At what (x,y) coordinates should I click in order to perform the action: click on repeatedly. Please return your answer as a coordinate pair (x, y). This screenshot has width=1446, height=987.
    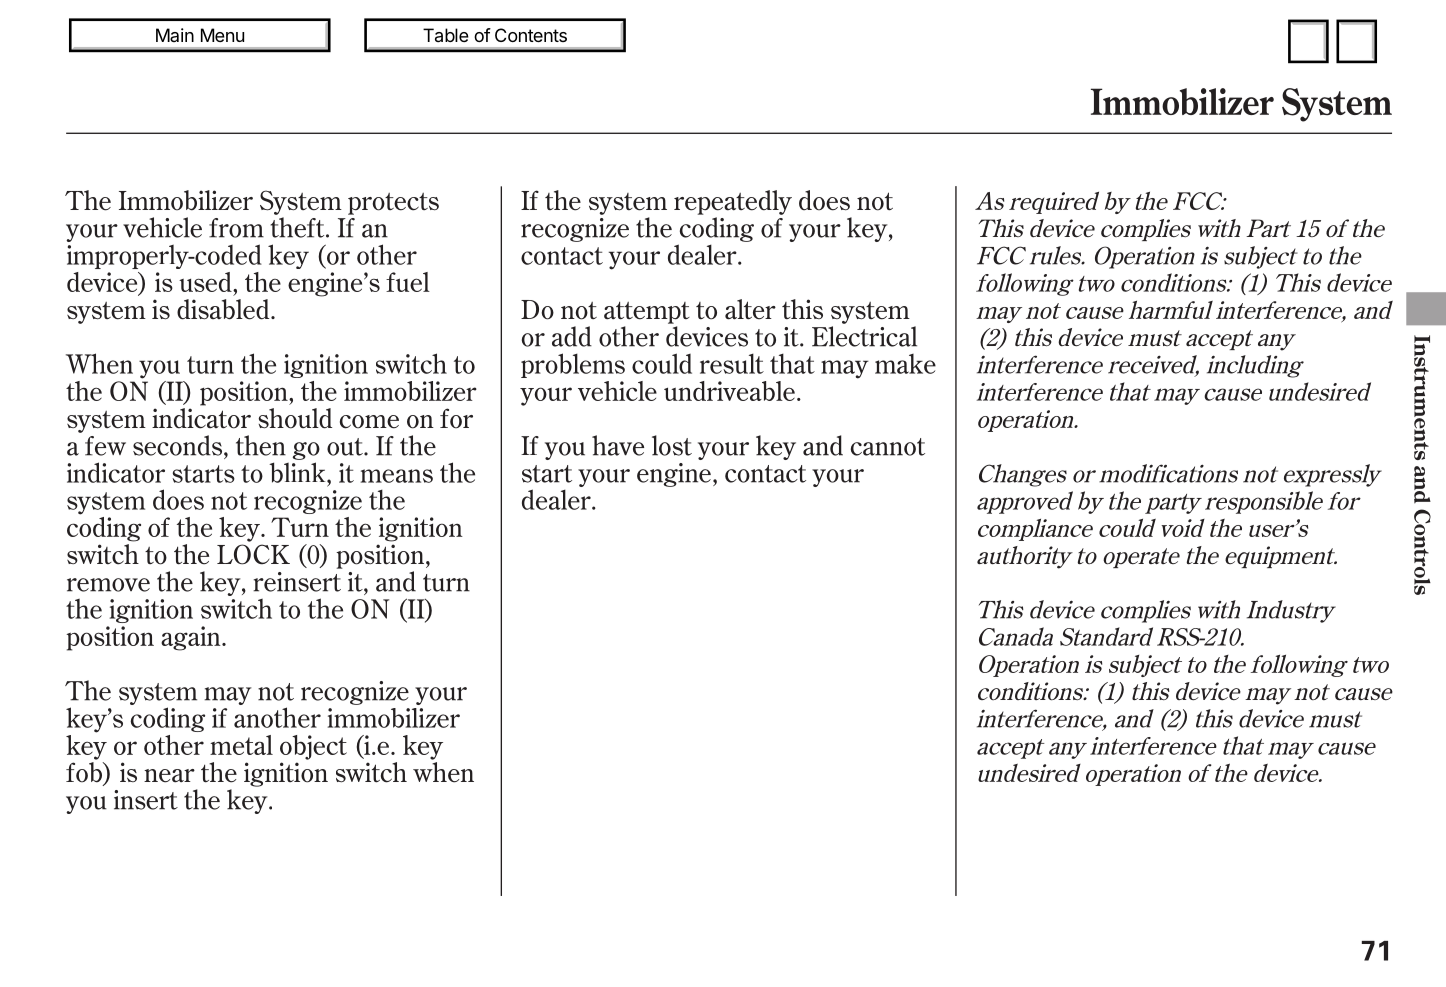
    Looking at the image, I should click on (733, 202).
